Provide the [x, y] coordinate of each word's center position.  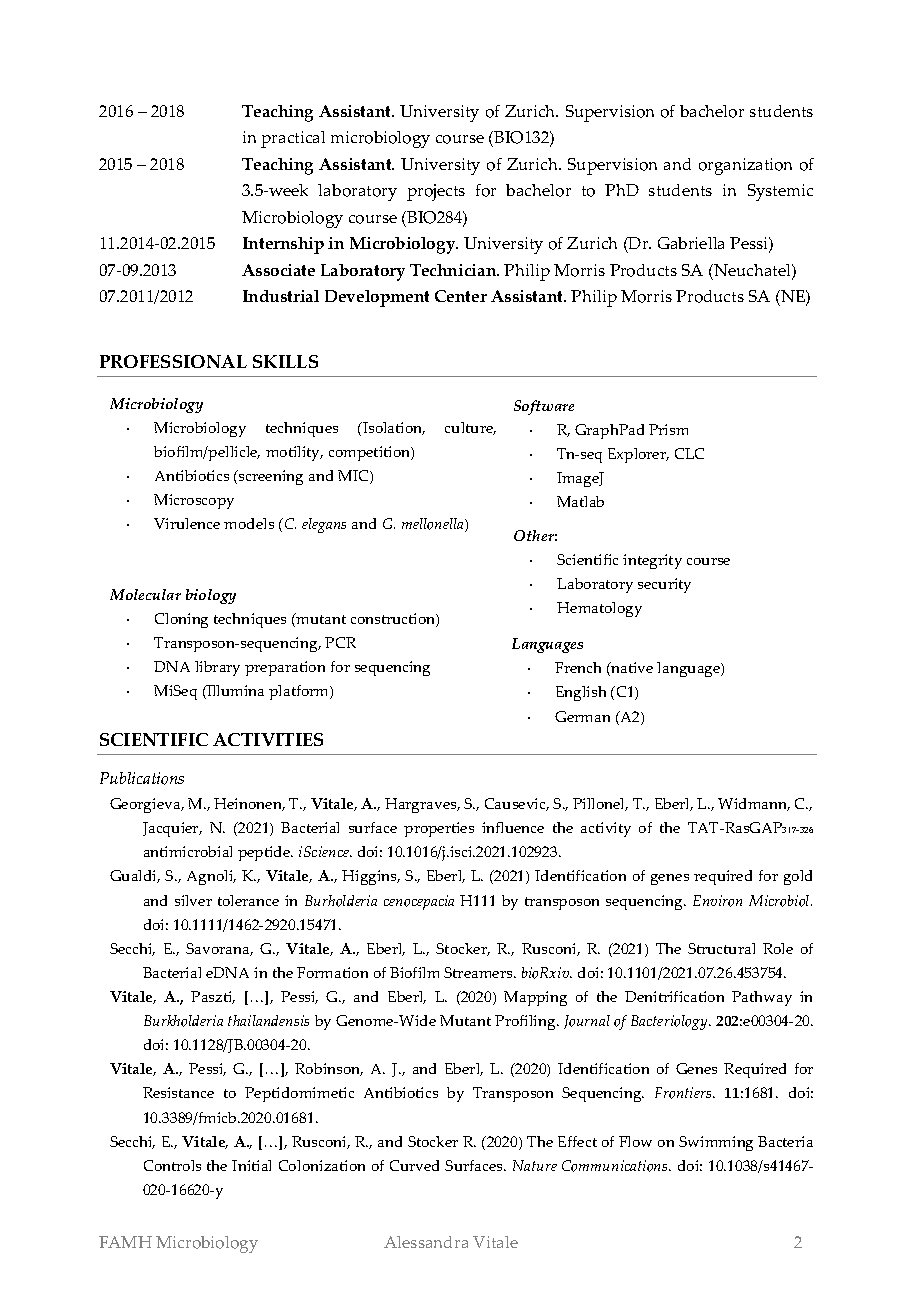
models [249, 523]
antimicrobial [188, 851]
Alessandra [426, 1242]
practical [293, 139]
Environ [717, 901]
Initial [251, 1165]
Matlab [580, 501]
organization [745, 166]
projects [436, 192]
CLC [689, 453]
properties [439, 829]
